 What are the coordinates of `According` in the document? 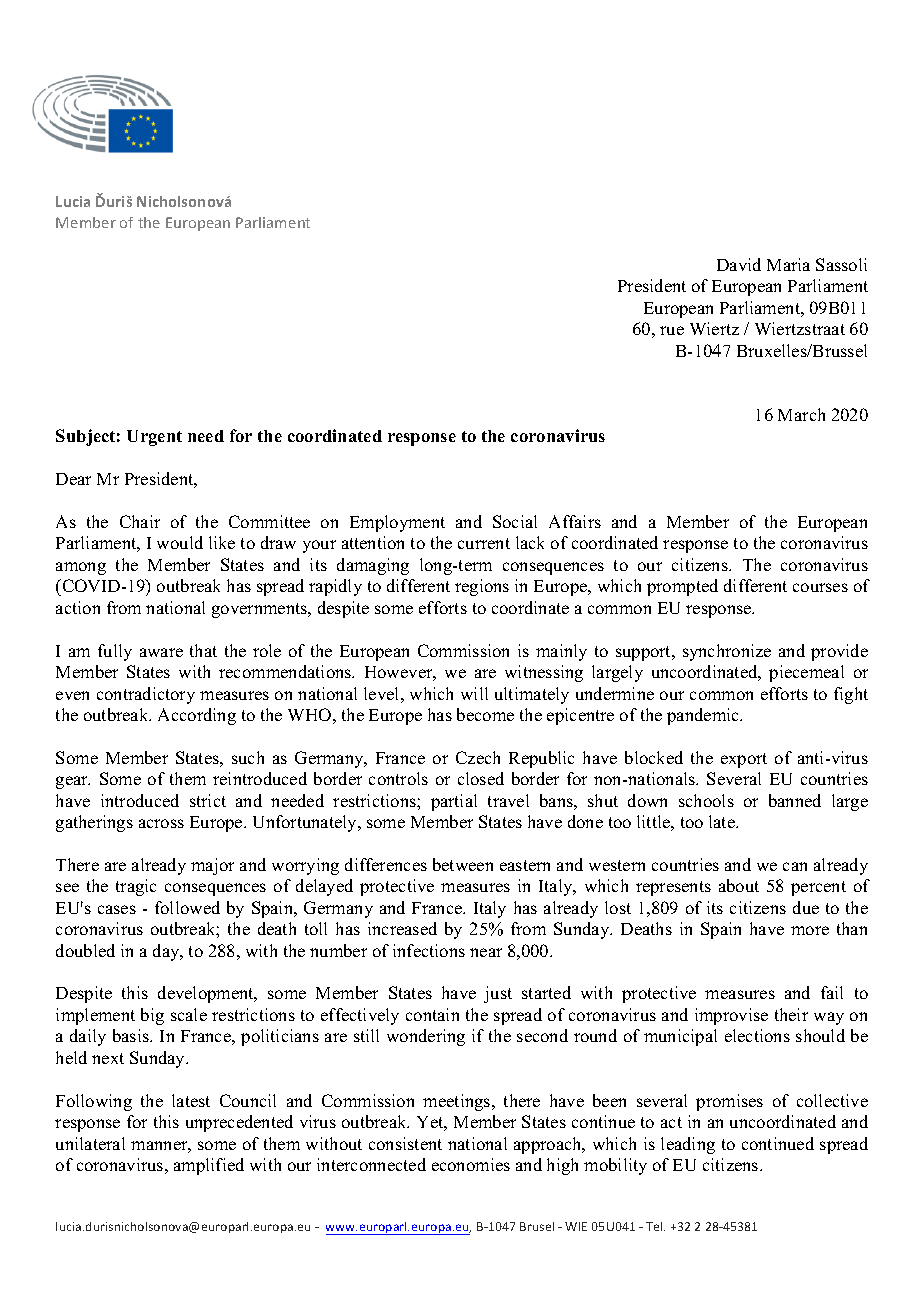 It's located at (197, 716).
